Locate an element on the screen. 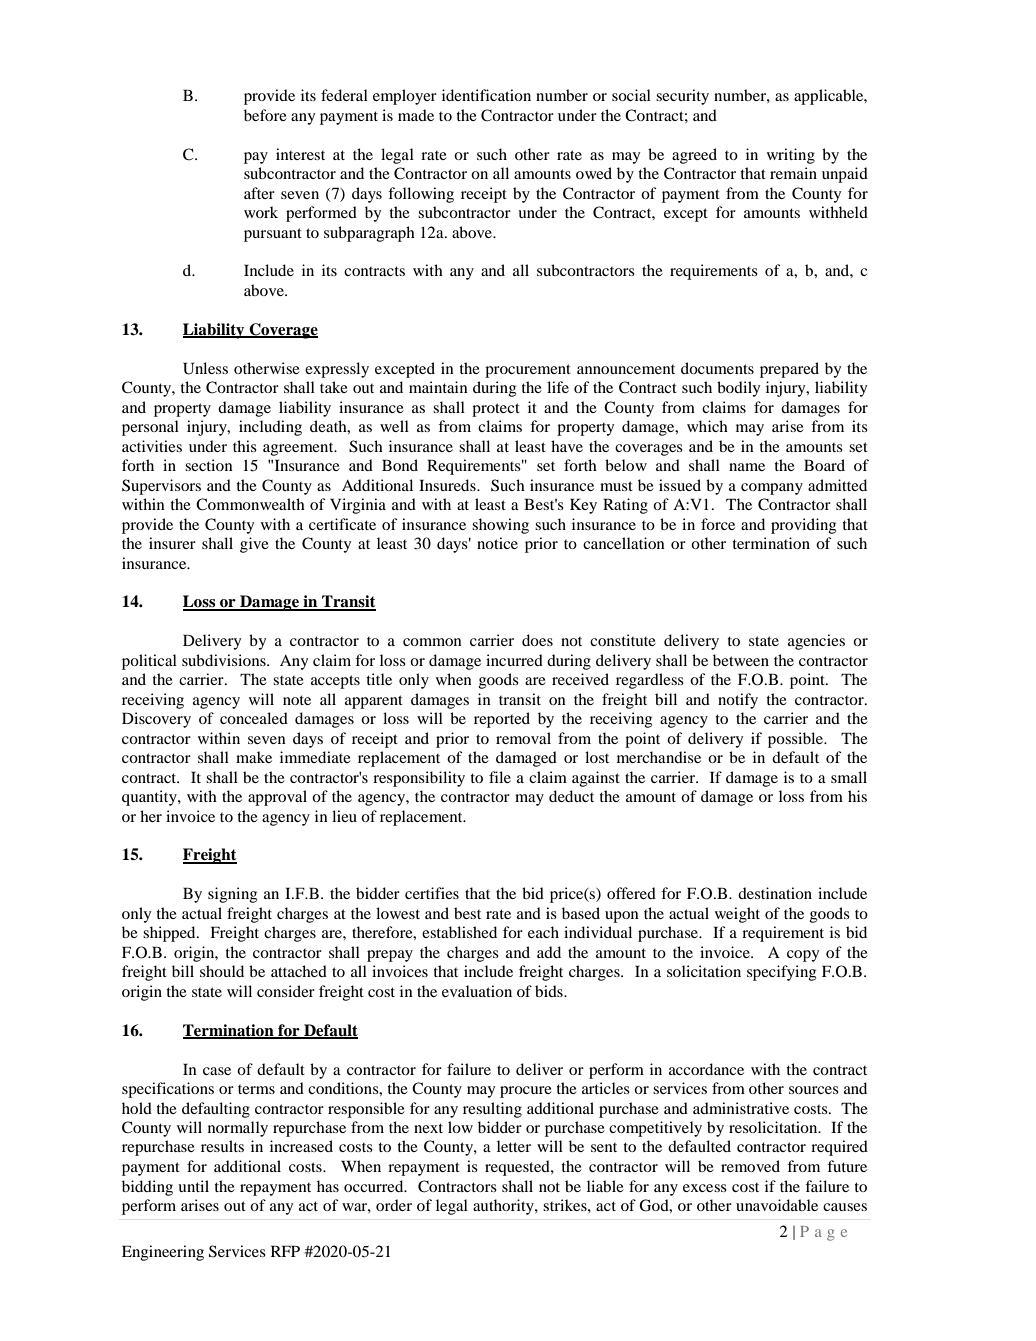 The width and height of the screenshot is (1036, 1341). prepared is located at coordinates (789, 370).
